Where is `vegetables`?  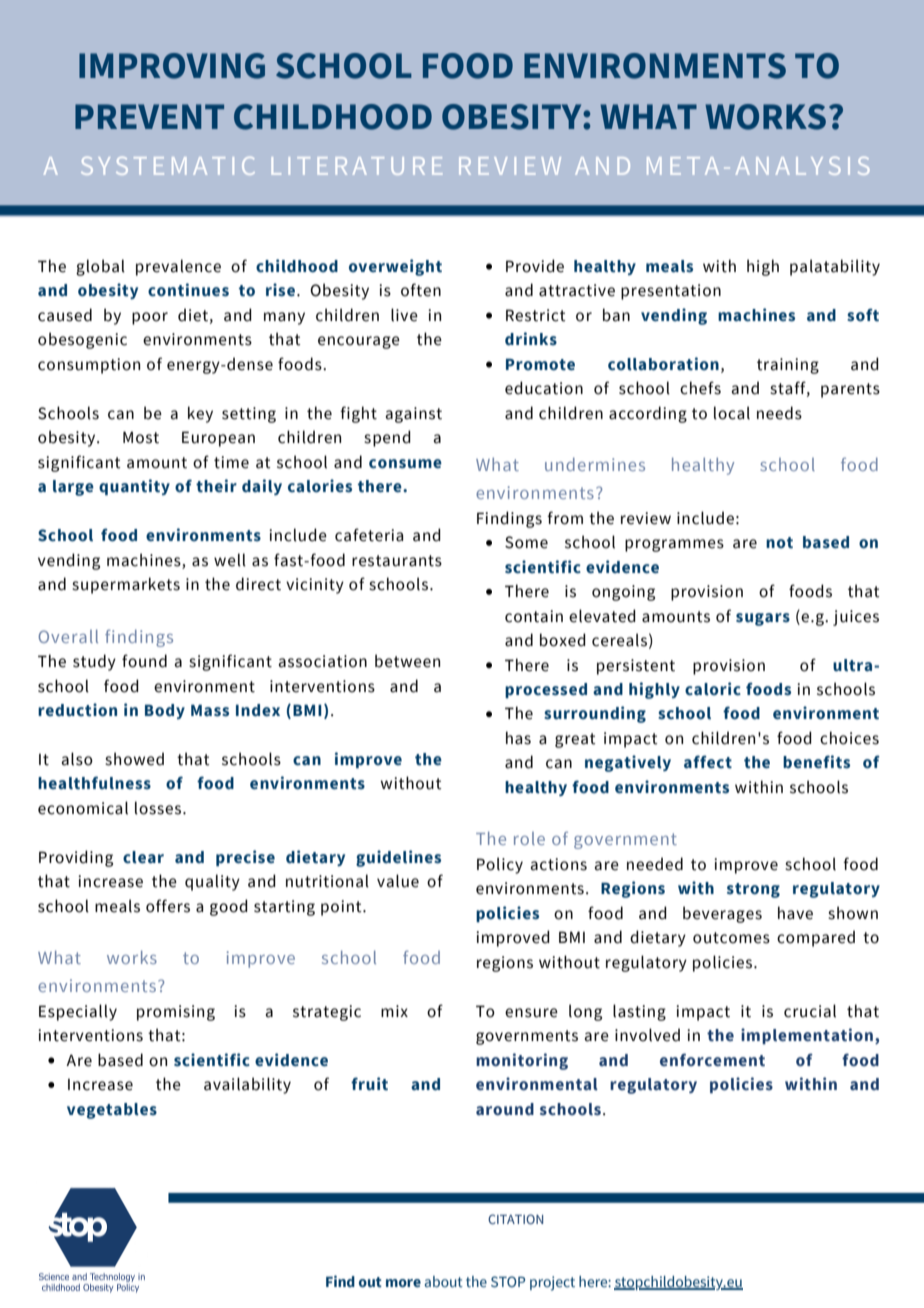 vegetables is located at coordinates (112, 1111).
